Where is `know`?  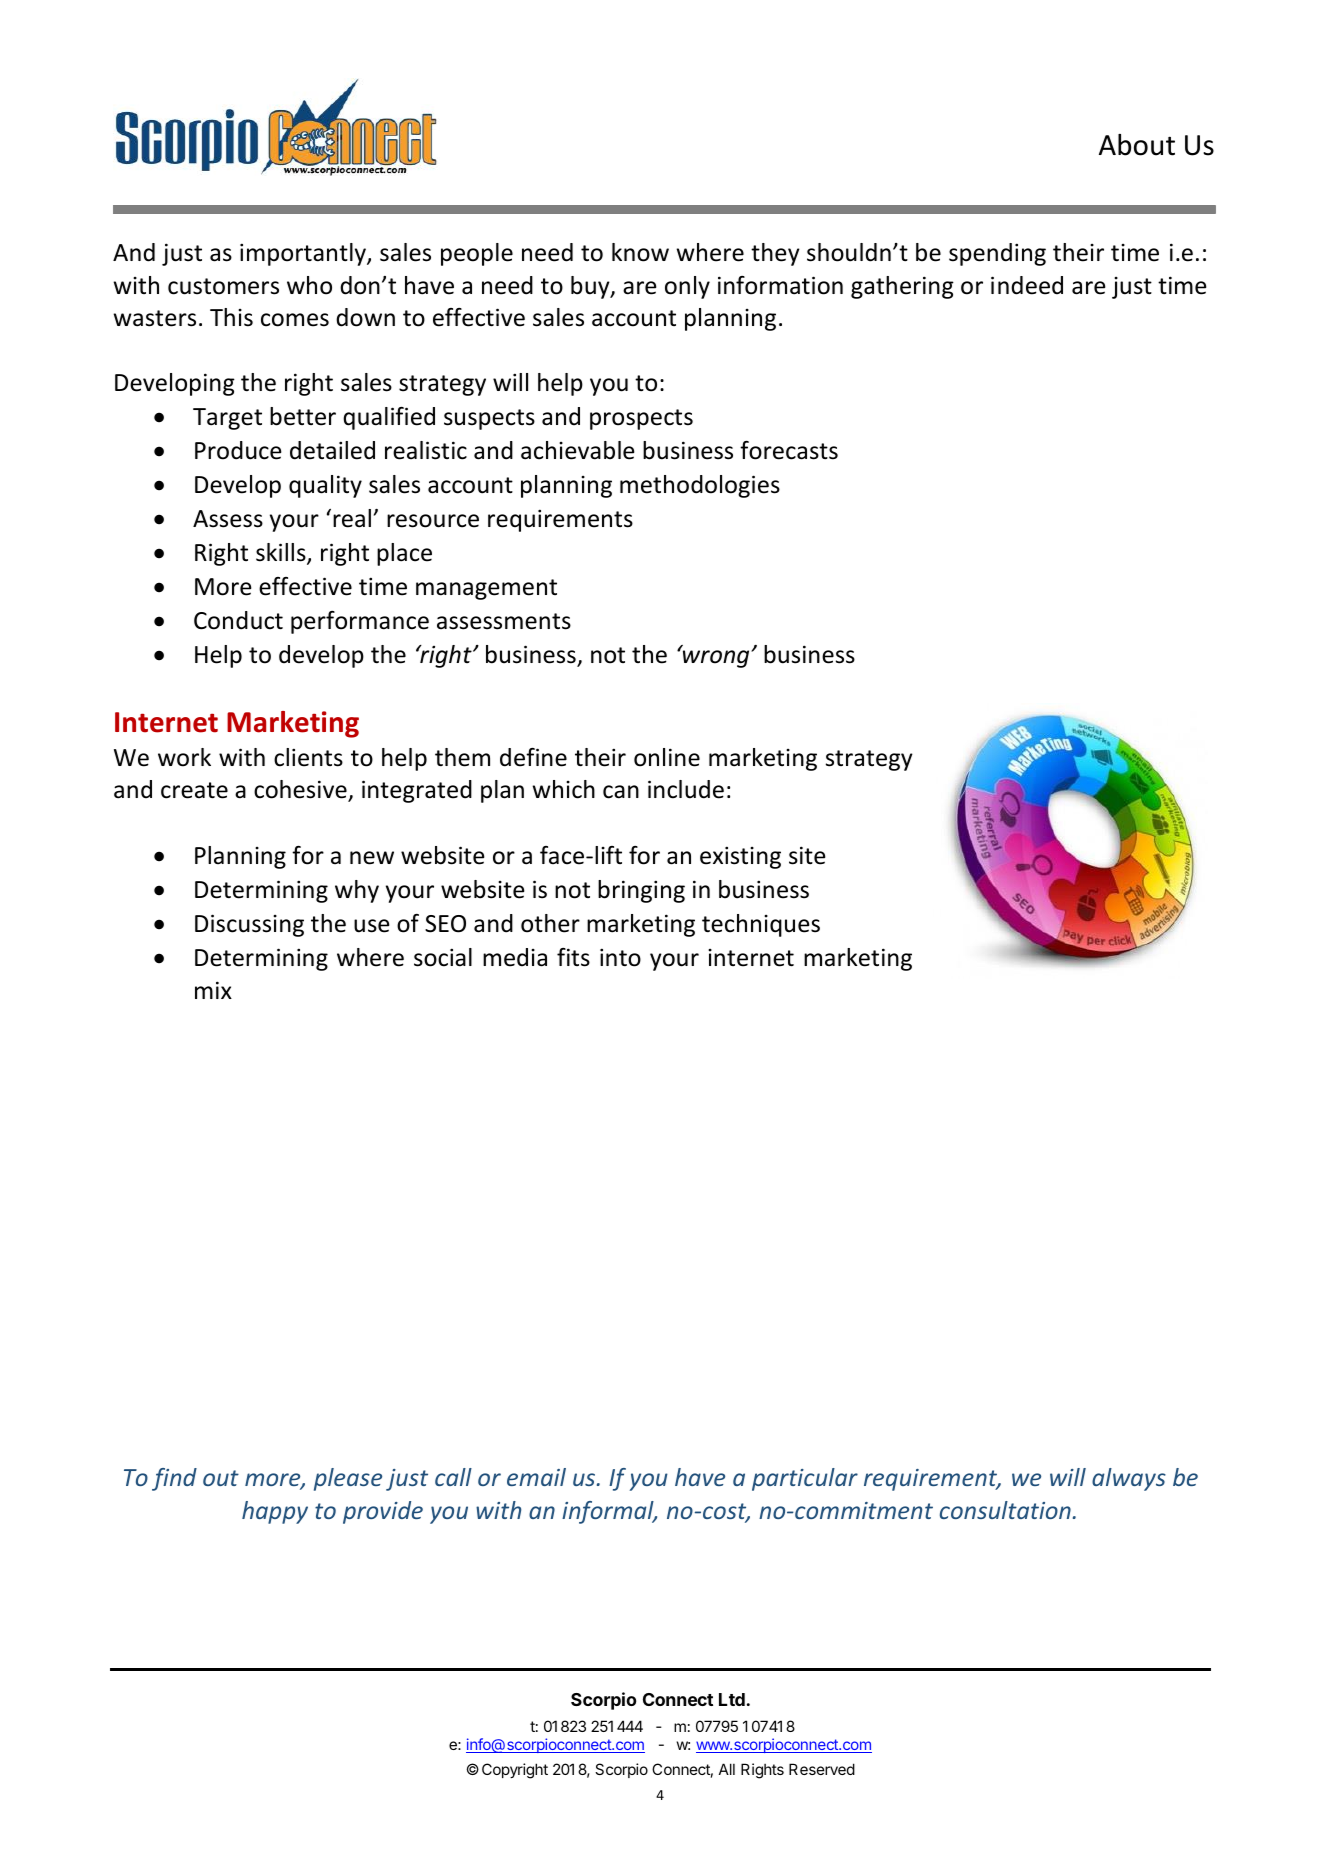 know is located at coordinates (640, 252).
